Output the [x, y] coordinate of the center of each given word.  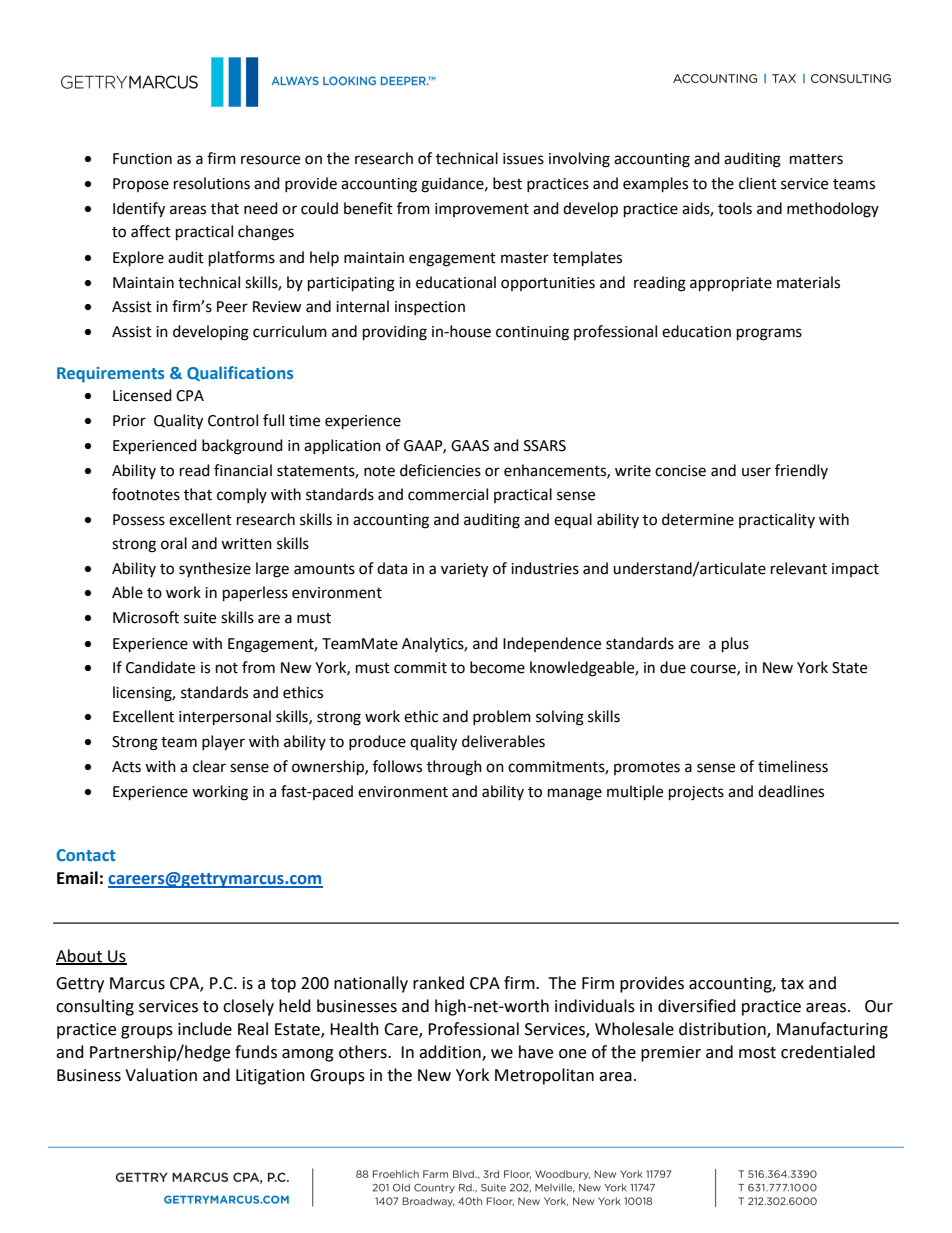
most [757, 1053]
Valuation [161, 1075]
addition [451, 1052]
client [758, 183]
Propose [141, 185]
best [507, 183]
